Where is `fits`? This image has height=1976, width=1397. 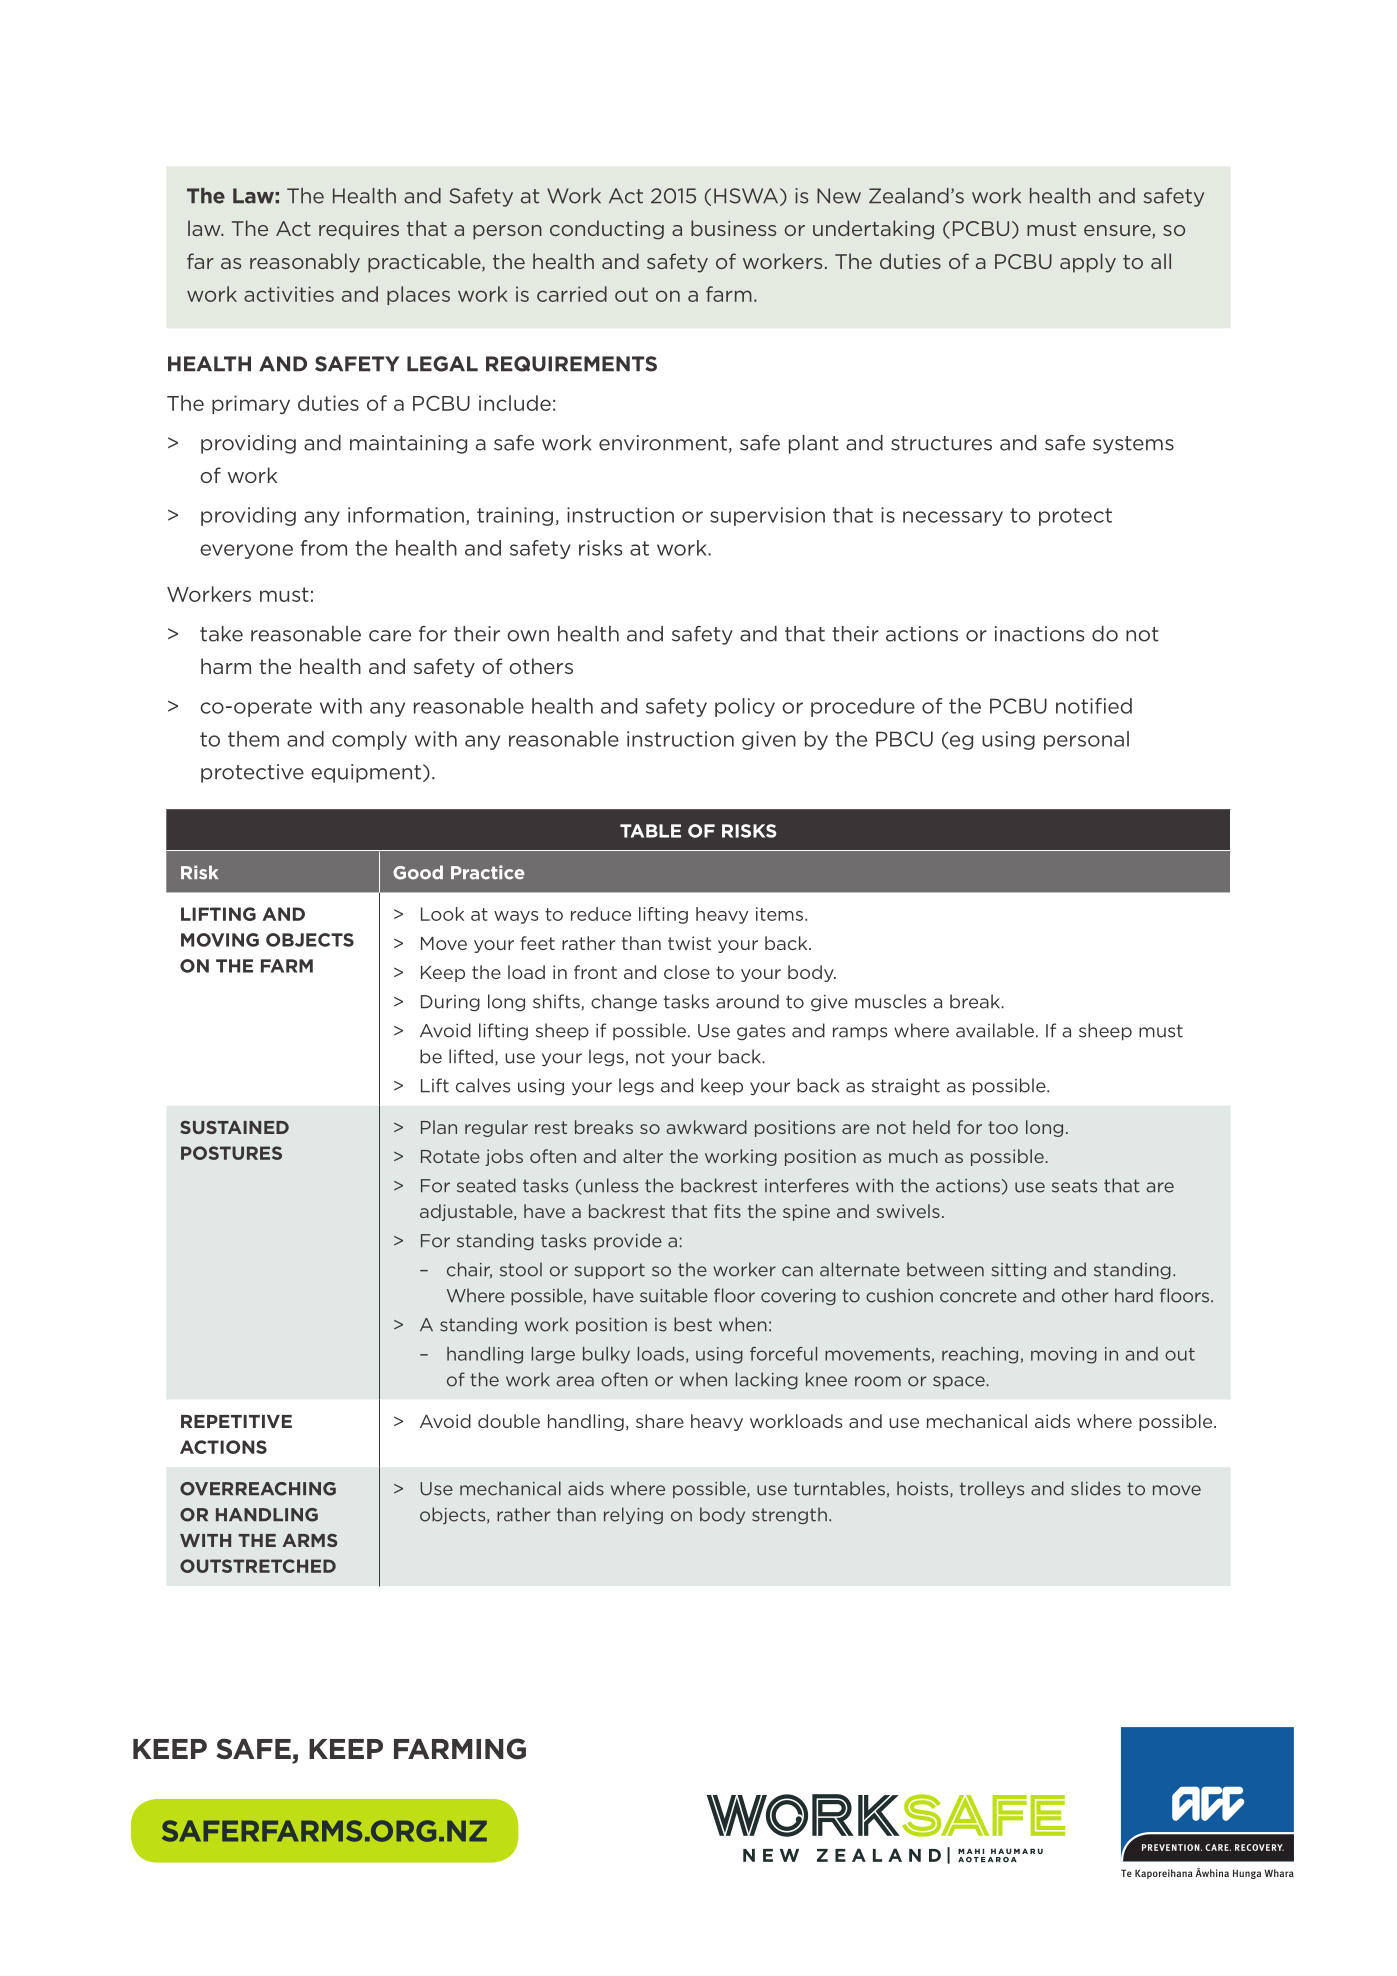
fits is located at coordinates (727, 1211).
